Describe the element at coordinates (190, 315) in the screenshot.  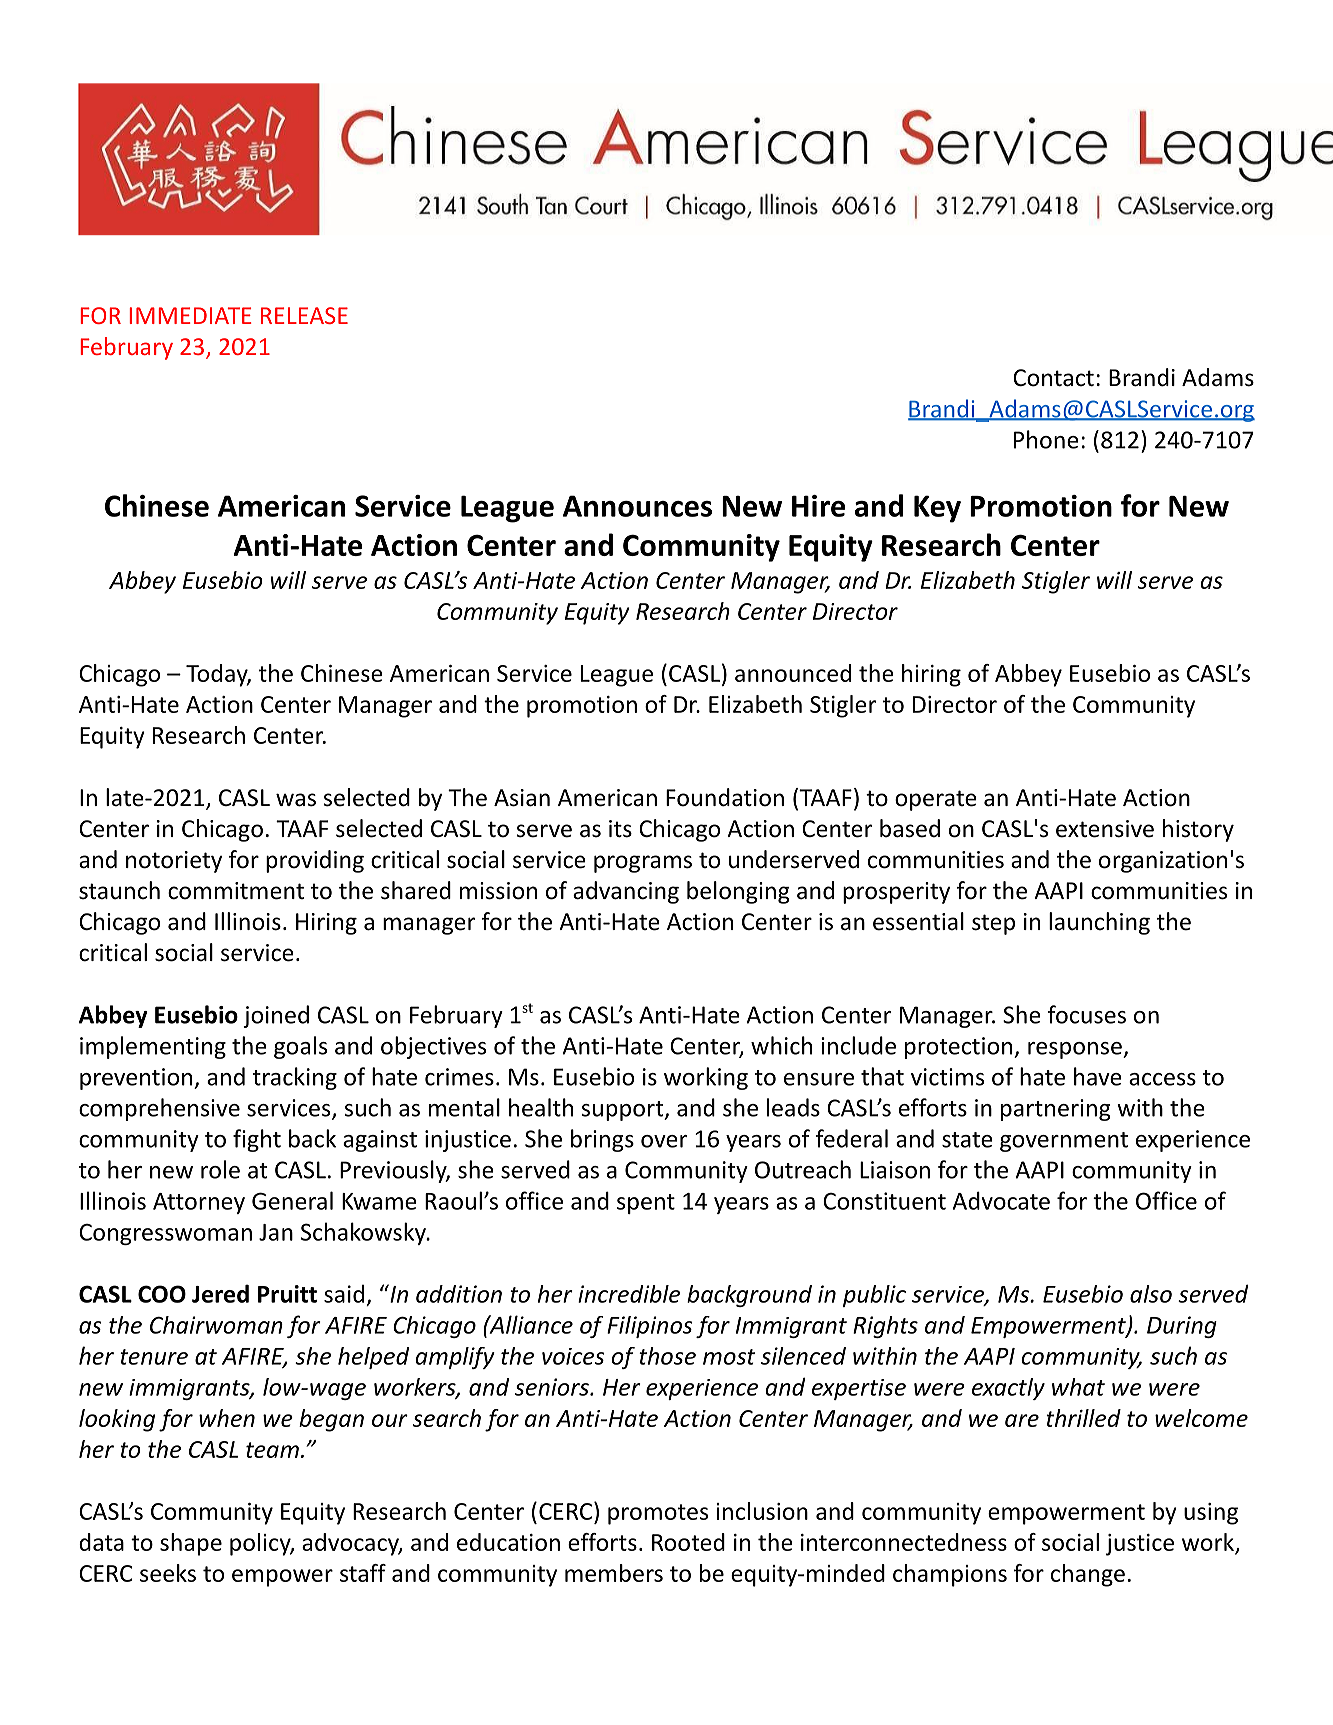
I see `IMMEDIATE` at that location.
